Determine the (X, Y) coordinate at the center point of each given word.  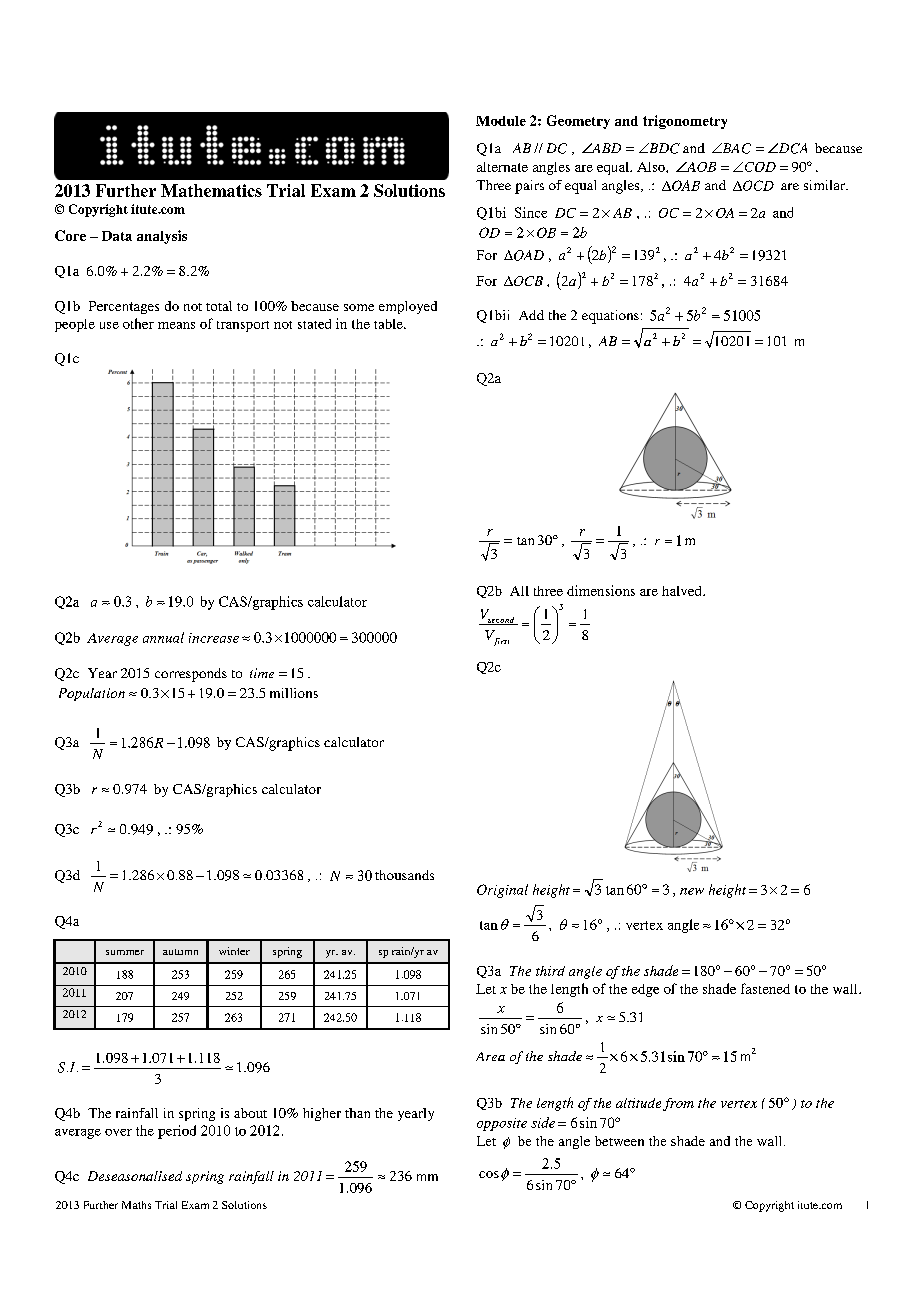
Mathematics (211, 190)
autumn (180, 952)
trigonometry (685, 122)
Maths (136, 1205)
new (692, 891)
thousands (404, 875)
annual (163, 637)
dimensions (601, 590)
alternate (502, 167)
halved (683, 591)
